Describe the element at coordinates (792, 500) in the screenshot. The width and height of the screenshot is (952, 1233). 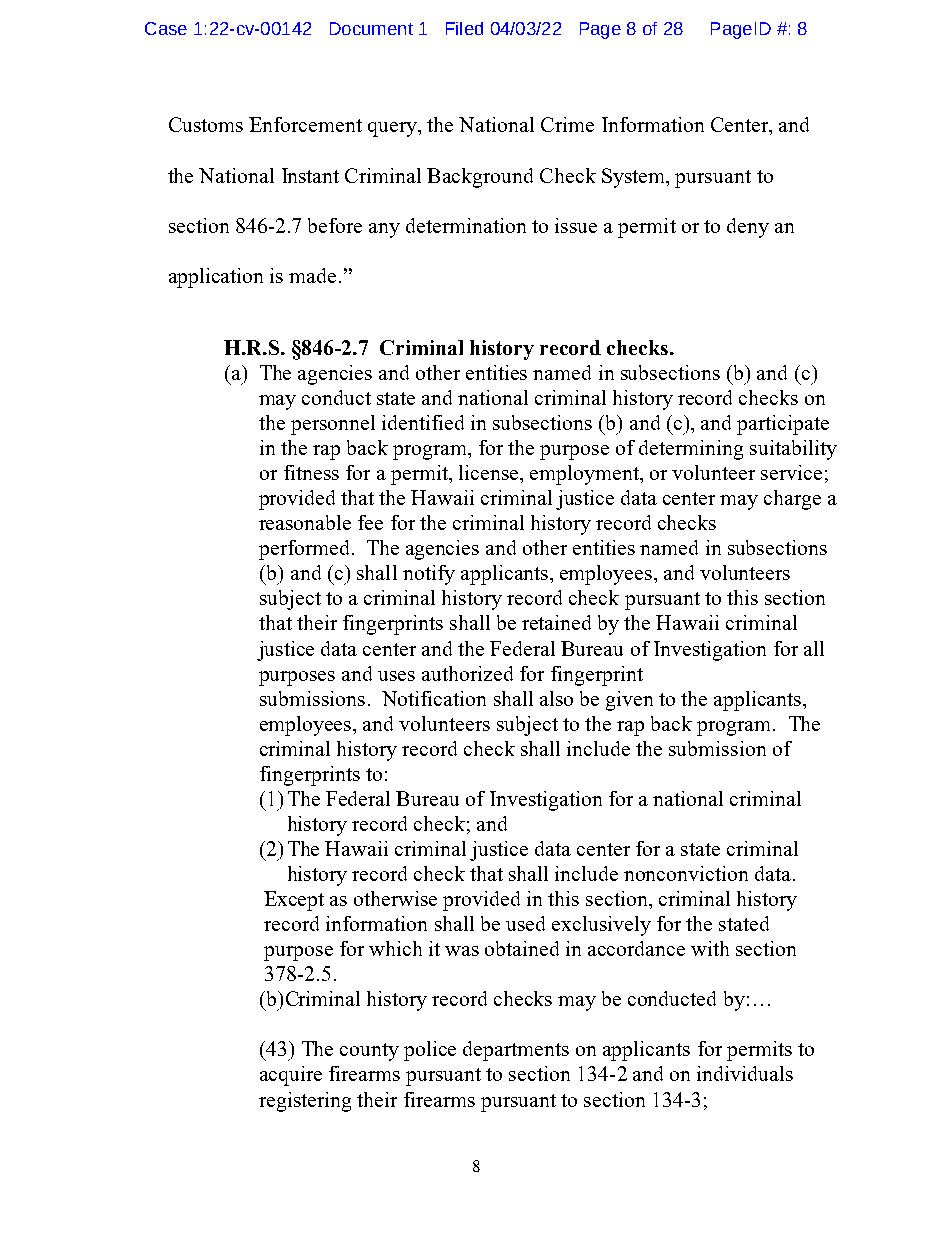
I see `charge` at that location.
